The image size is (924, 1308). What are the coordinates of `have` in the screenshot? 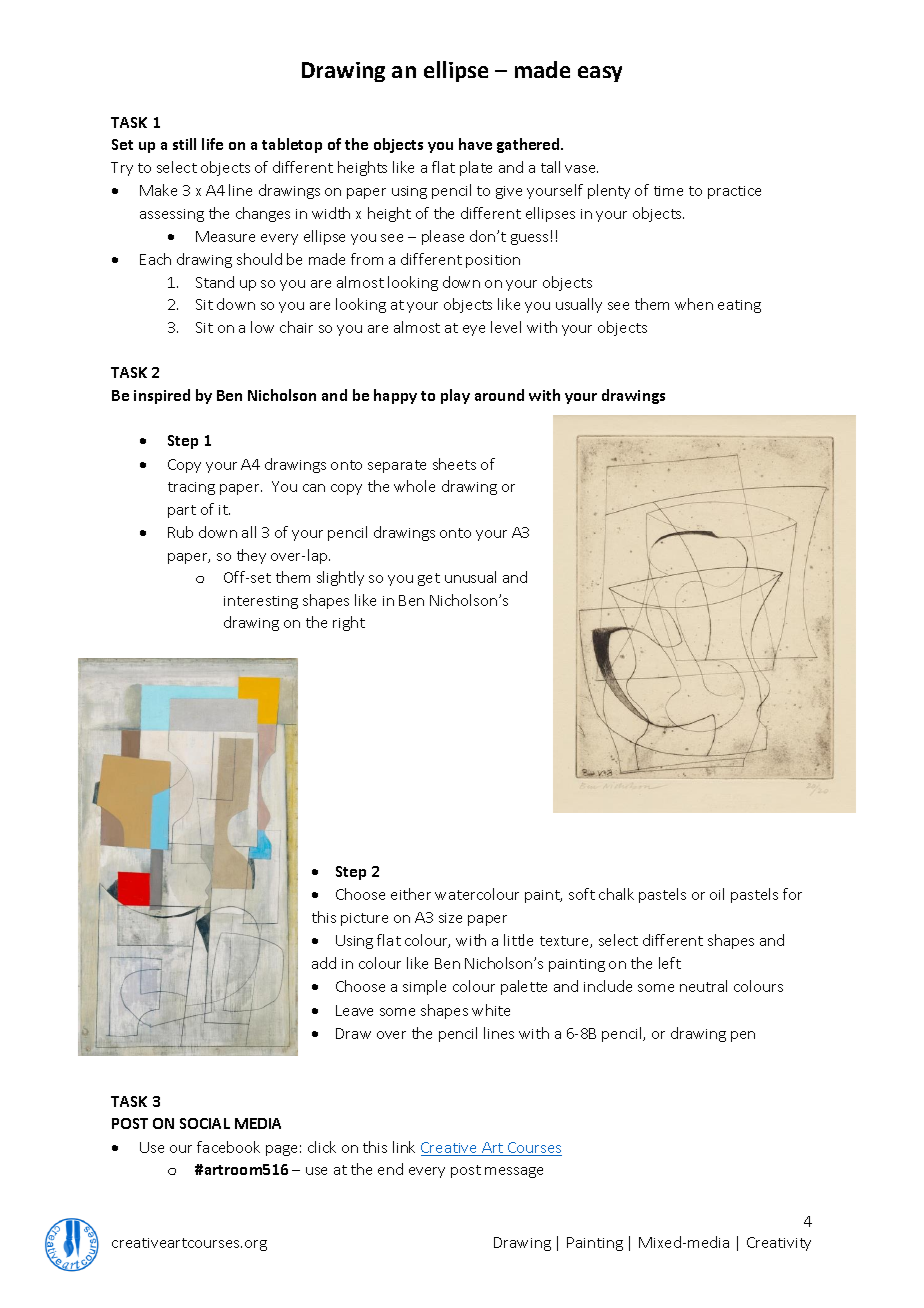 It's located at (475, 144).
